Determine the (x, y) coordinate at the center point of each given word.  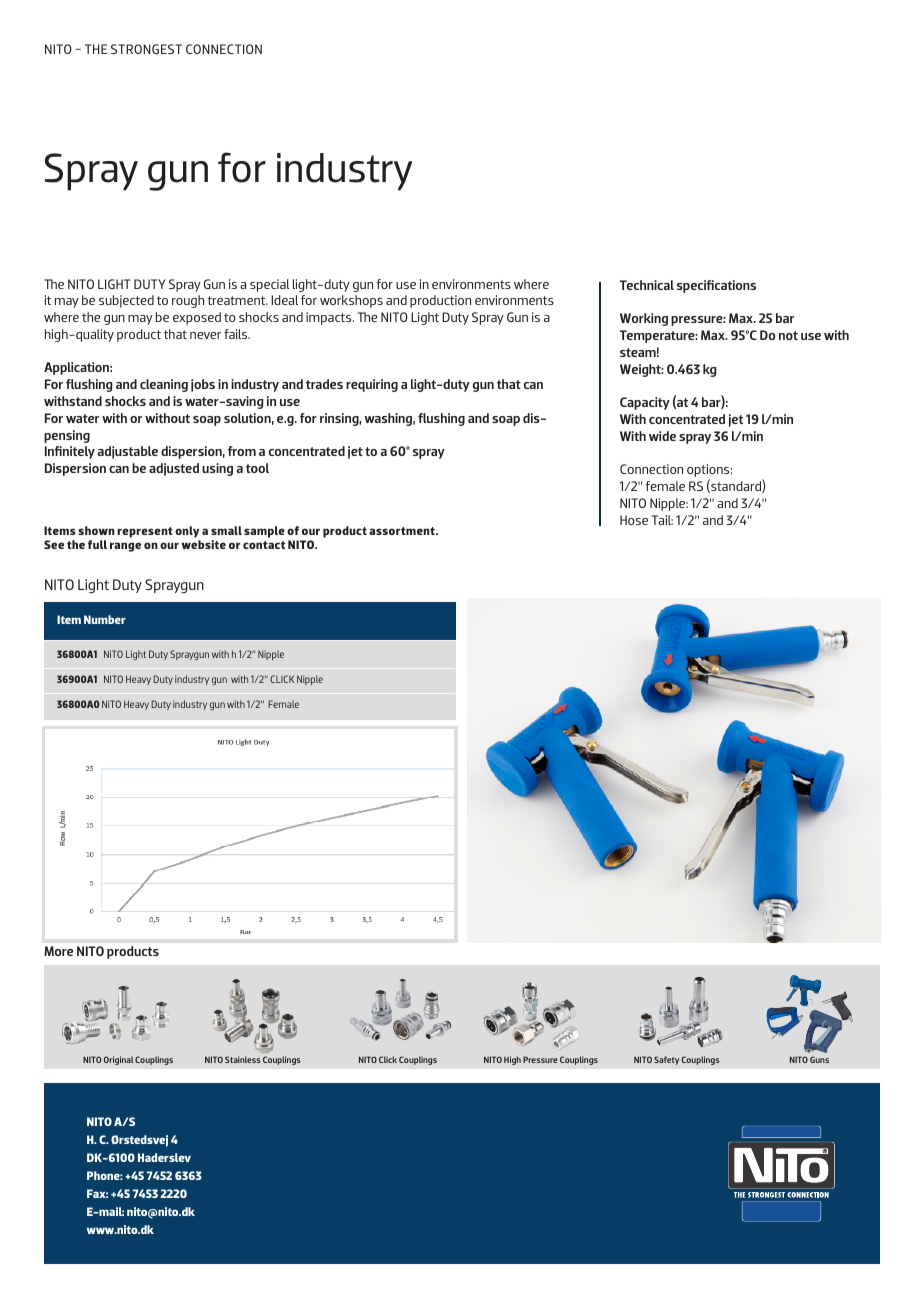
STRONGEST (146, 49)
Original (118, 1060)
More (58, 951)
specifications (716, 286)
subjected (126, 301)
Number (105, 619)
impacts (330, 318)
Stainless (243, 1059)
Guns (819, 1059)
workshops (351, 301)
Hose (634, 520)
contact (264, 545)
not (788, 335)
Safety (666, 1060)
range (125, 547)
